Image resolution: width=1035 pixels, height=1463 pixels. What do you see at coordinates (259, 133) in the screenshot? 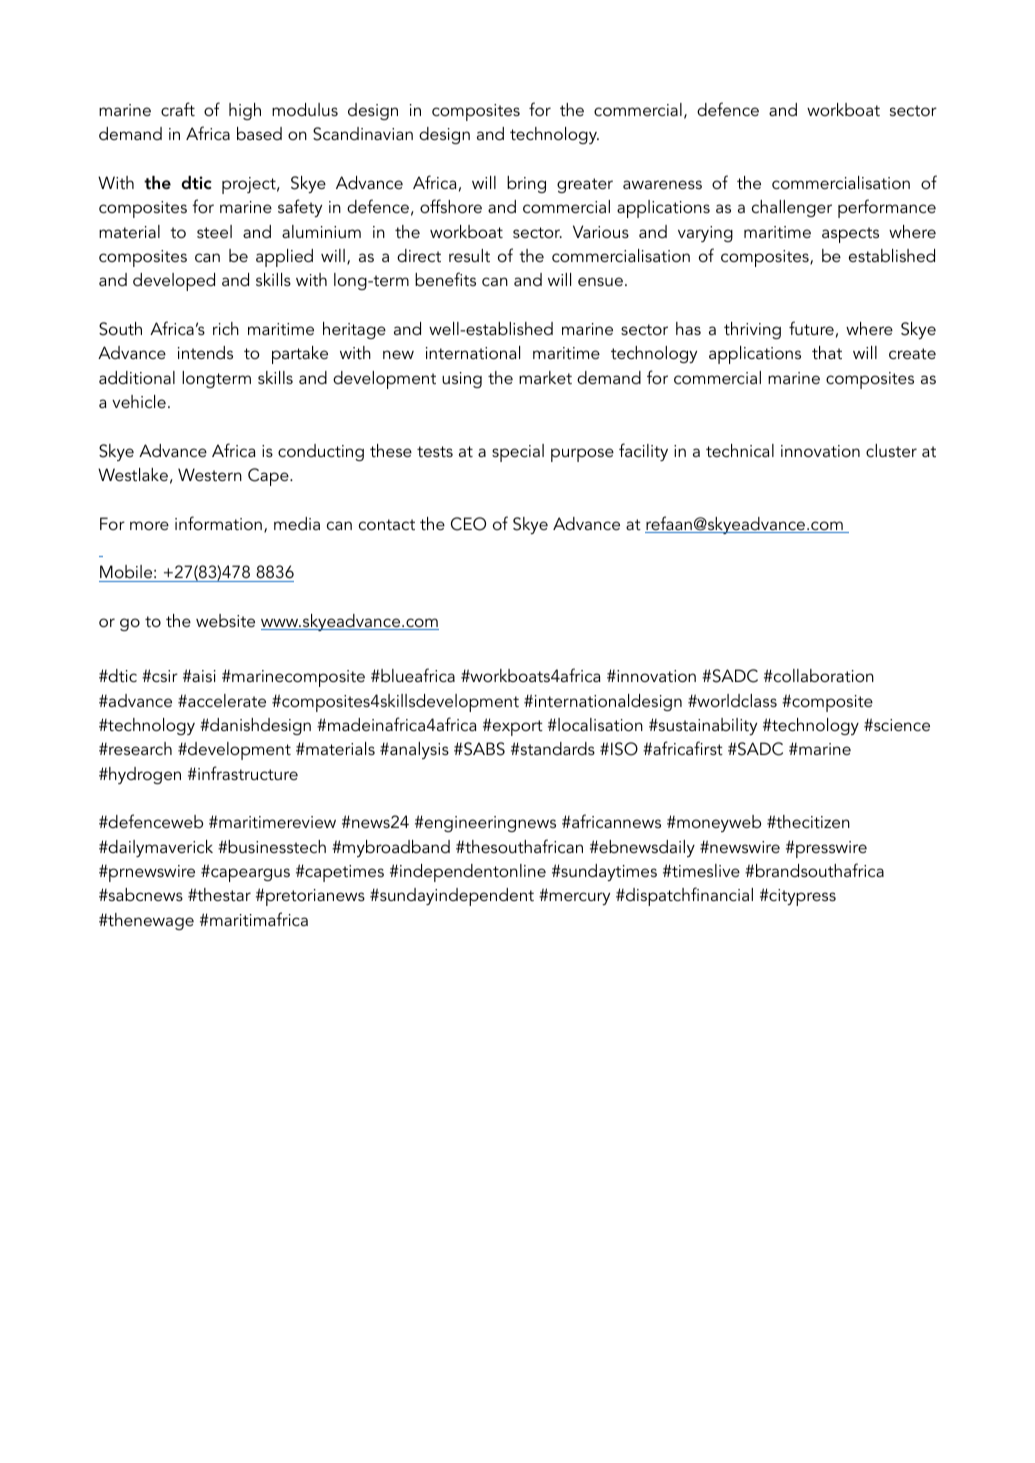
I see `based` at bounding box center [259, 133].
